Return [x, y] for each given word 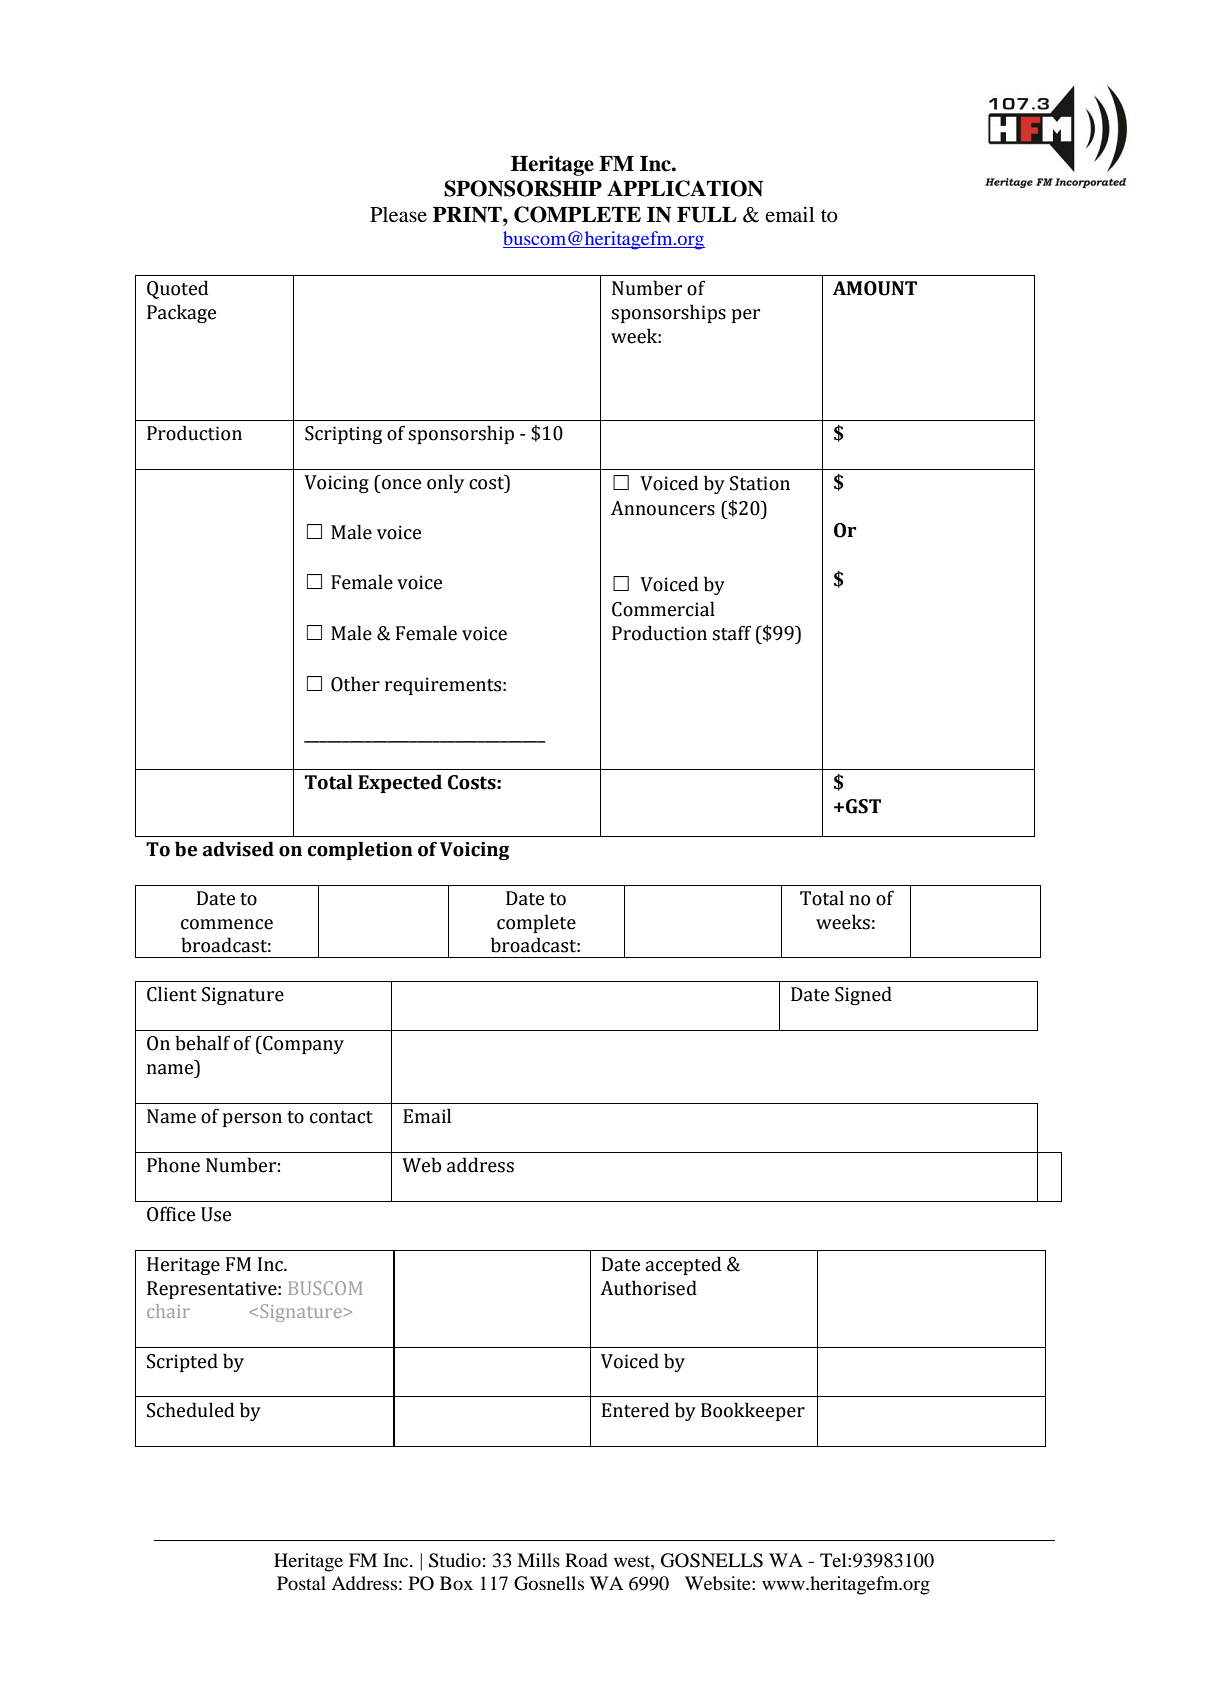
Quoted [177, 289]
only [445, 483]
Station [760, 483]
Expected [400, 783]
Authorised [648, 1288]
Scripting [343, 435]
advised [238, 849]
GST [863, 806]
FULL [707, 215]
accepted [683, 1265]
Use [216, 1214]
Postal [301, 1583]
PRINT [468, 215]
